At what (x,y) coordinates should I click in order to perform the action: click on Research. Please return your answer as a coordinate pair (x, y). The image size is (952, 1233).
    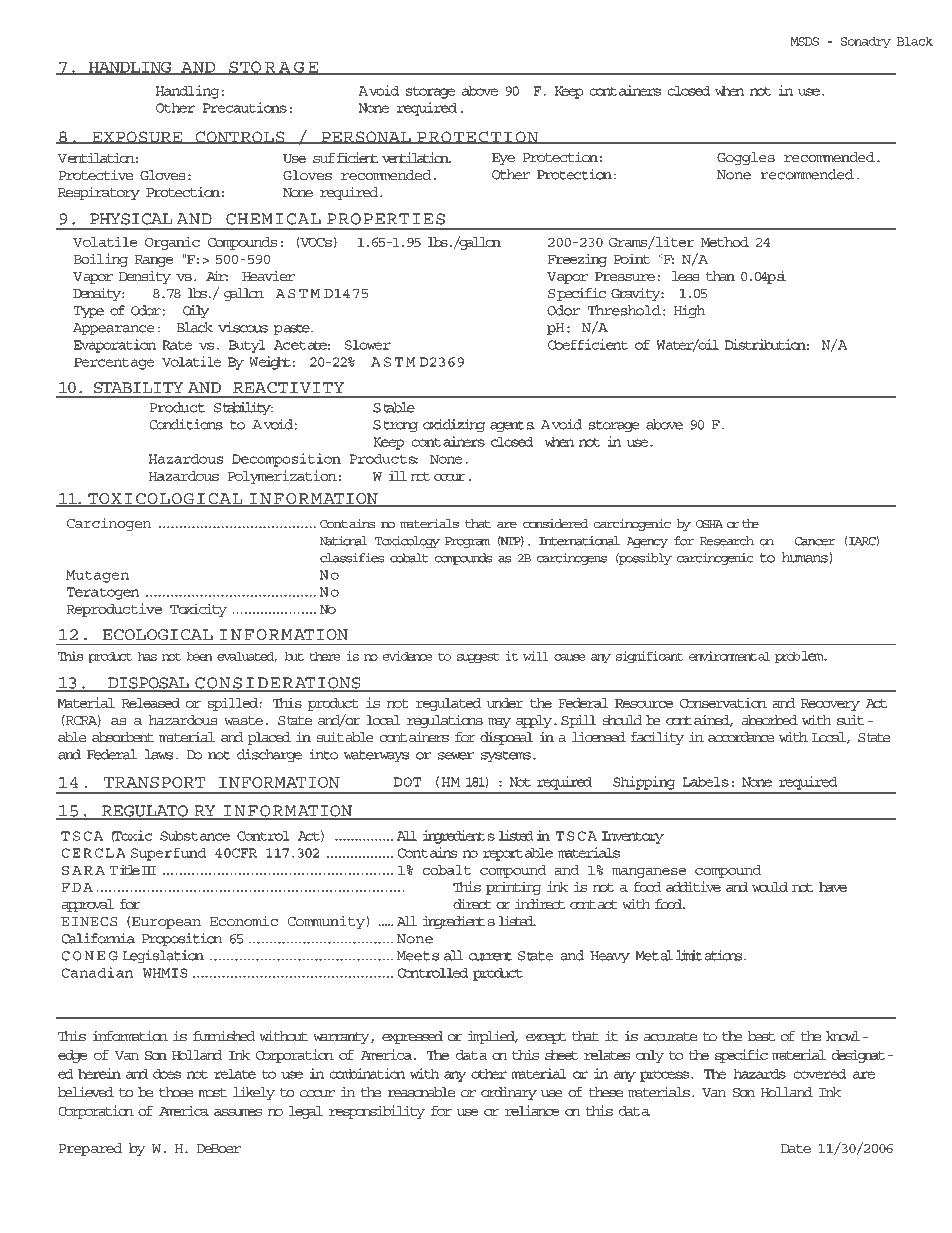
    Looking at the image, I should click on (727, 541).
